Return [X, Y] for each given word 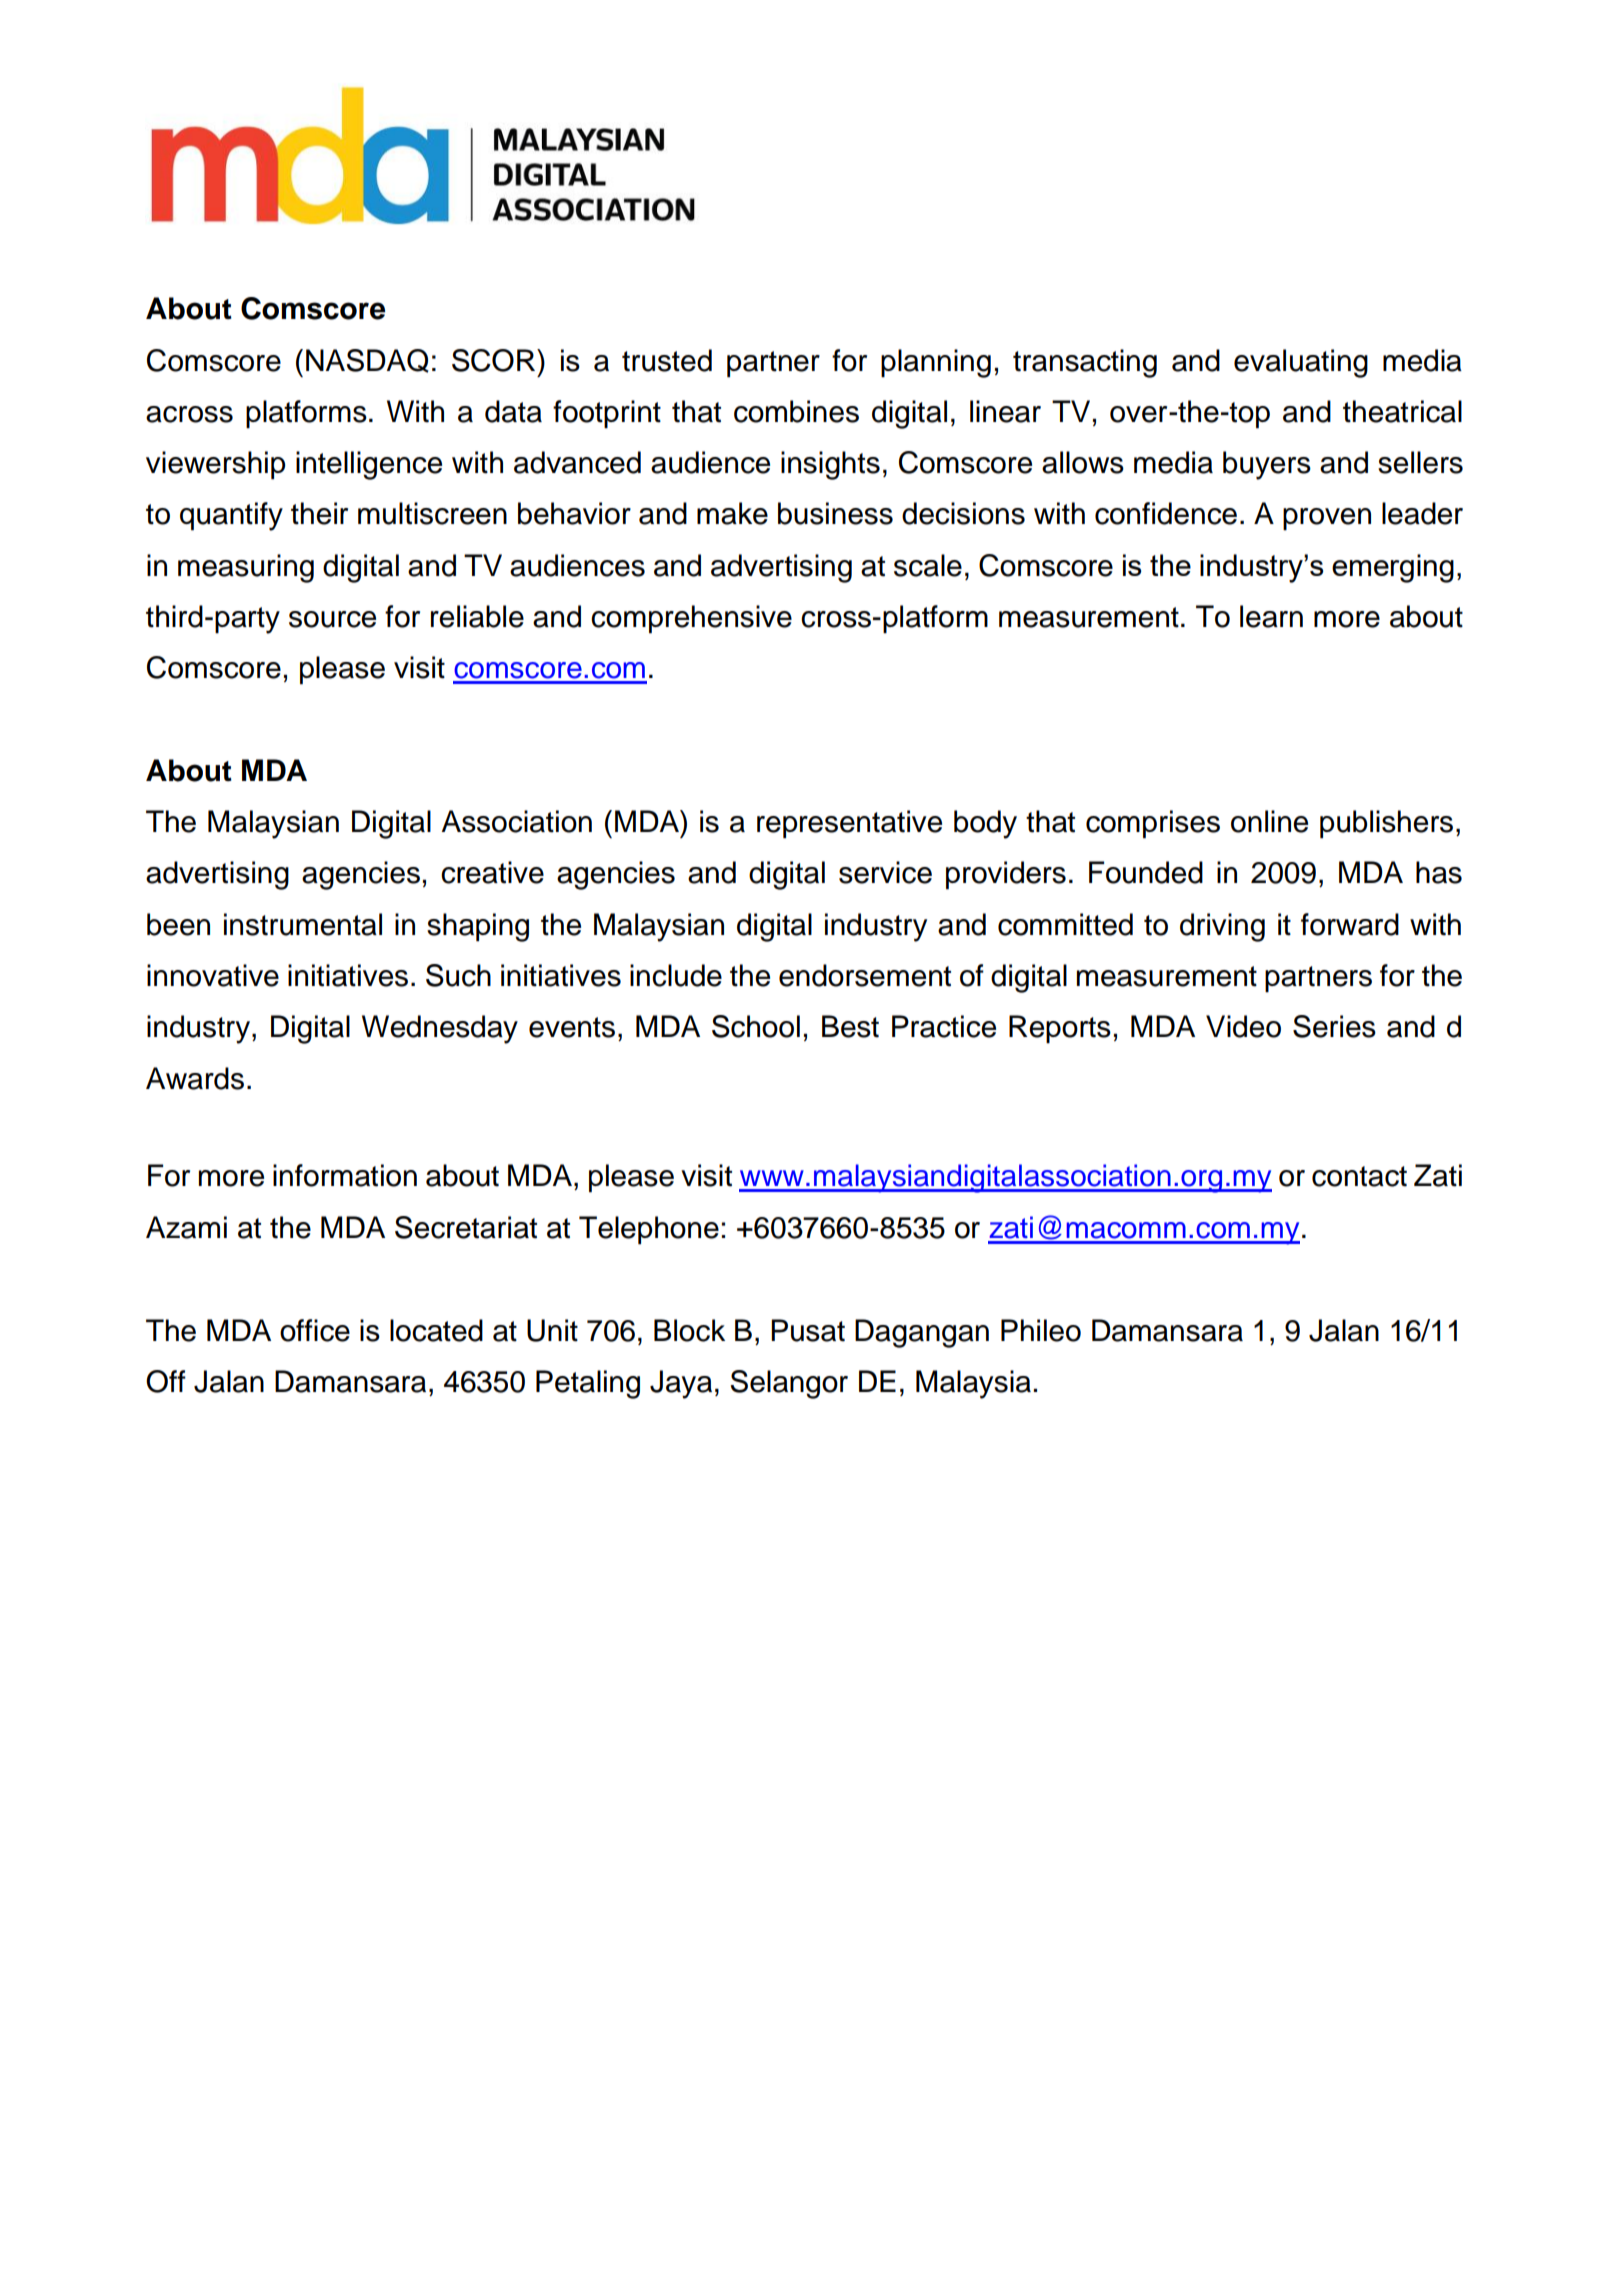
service [885, 872]
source [332, 619]
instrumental [303, 924]
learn [1271, 616]
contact [1359, 1176]
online [1269, 821]
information [345, 1175]
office [315, 1330]
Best [850, 1026]
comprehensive [691, 619]
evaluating [1301, 363]
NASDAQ [367, 361]
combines [796, 411]
